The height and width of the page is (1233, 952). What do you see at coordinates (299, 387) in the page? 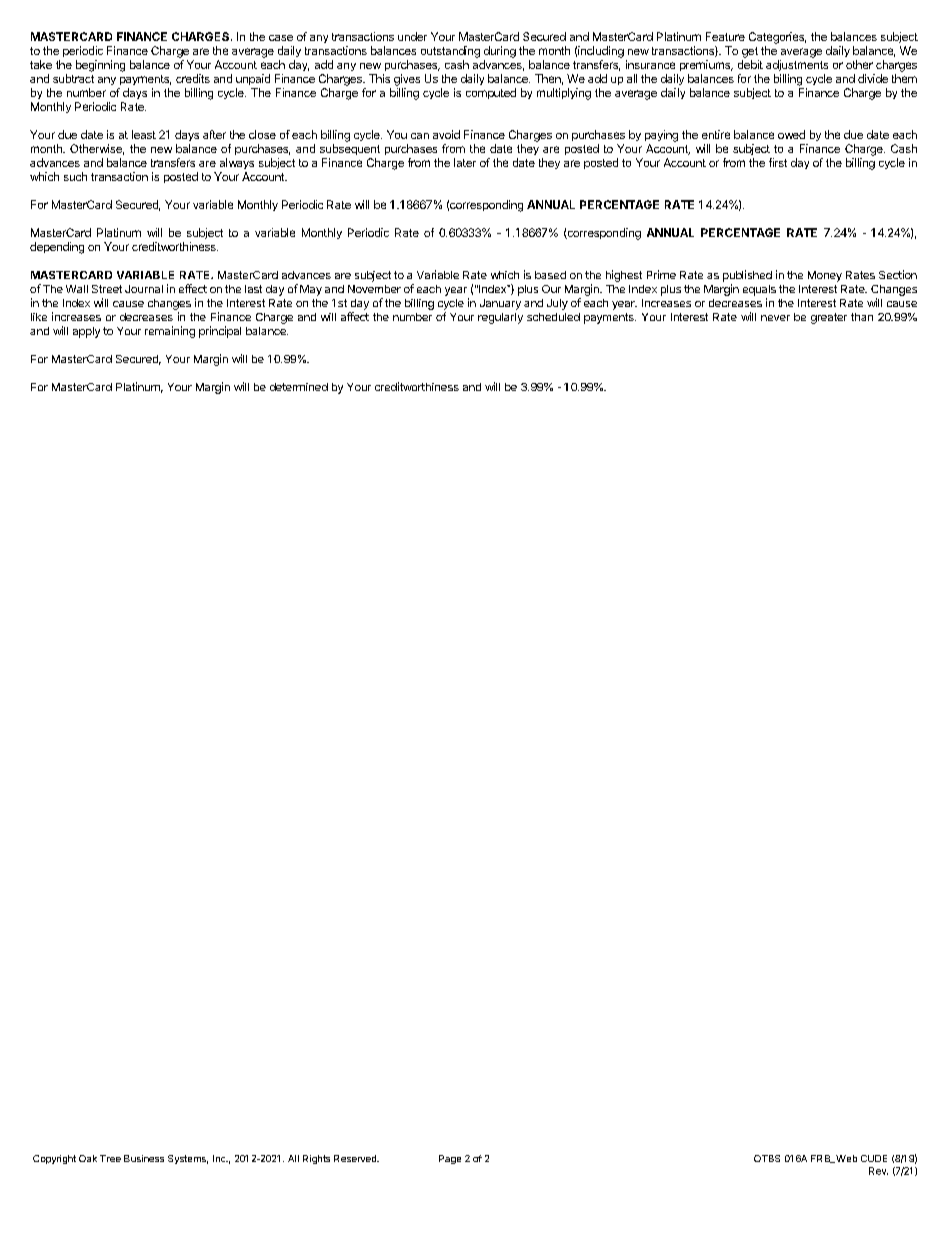
I see `determined` at bounding box center [299, 387].
